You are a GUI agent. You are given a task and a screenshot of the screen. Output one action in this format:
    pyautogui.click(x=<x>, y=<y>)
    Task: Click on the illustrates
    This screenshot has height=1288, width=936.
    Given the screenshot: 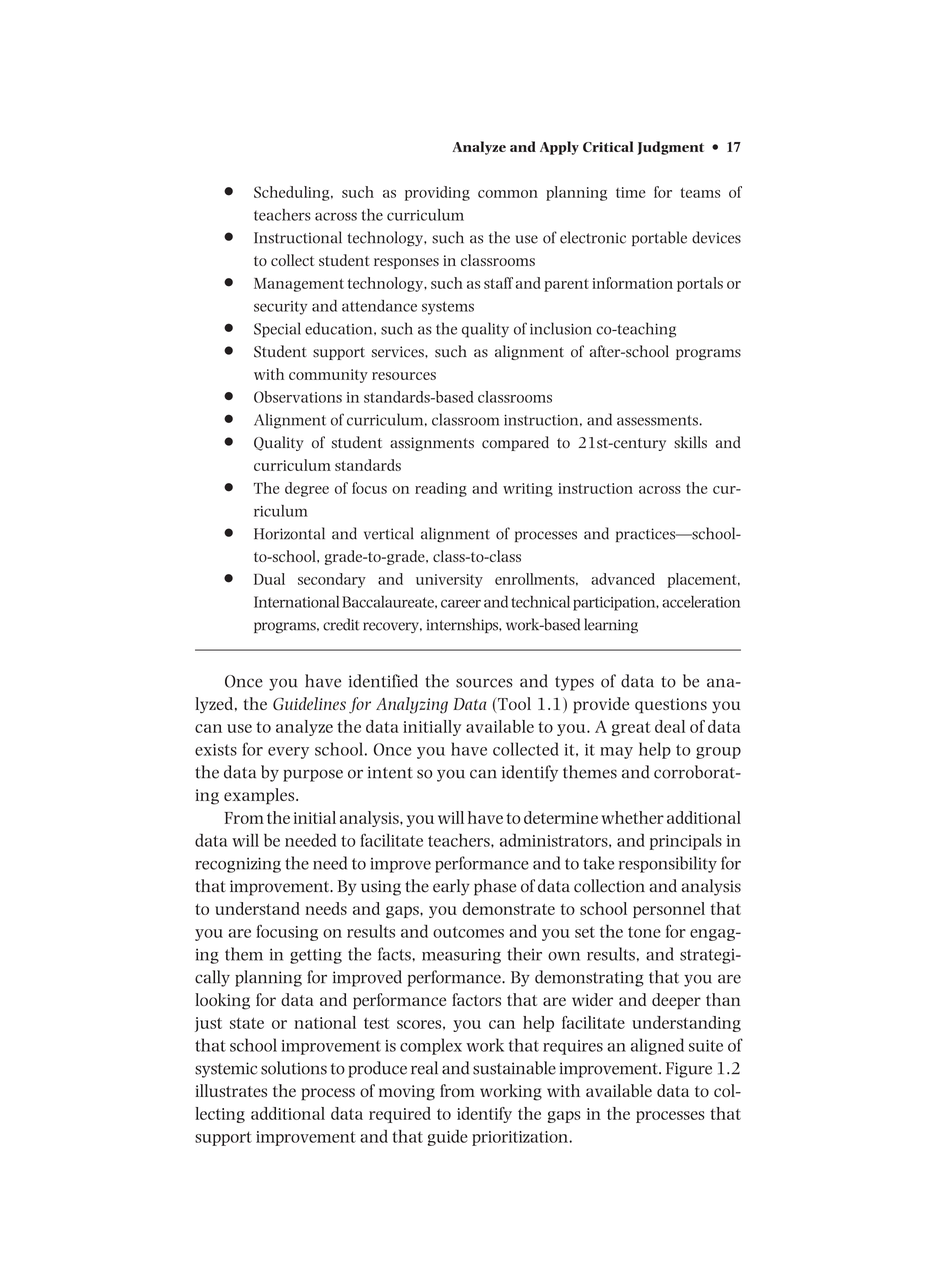 What is the action you would take?
    pyautogui.click(x=231, y=1090)
